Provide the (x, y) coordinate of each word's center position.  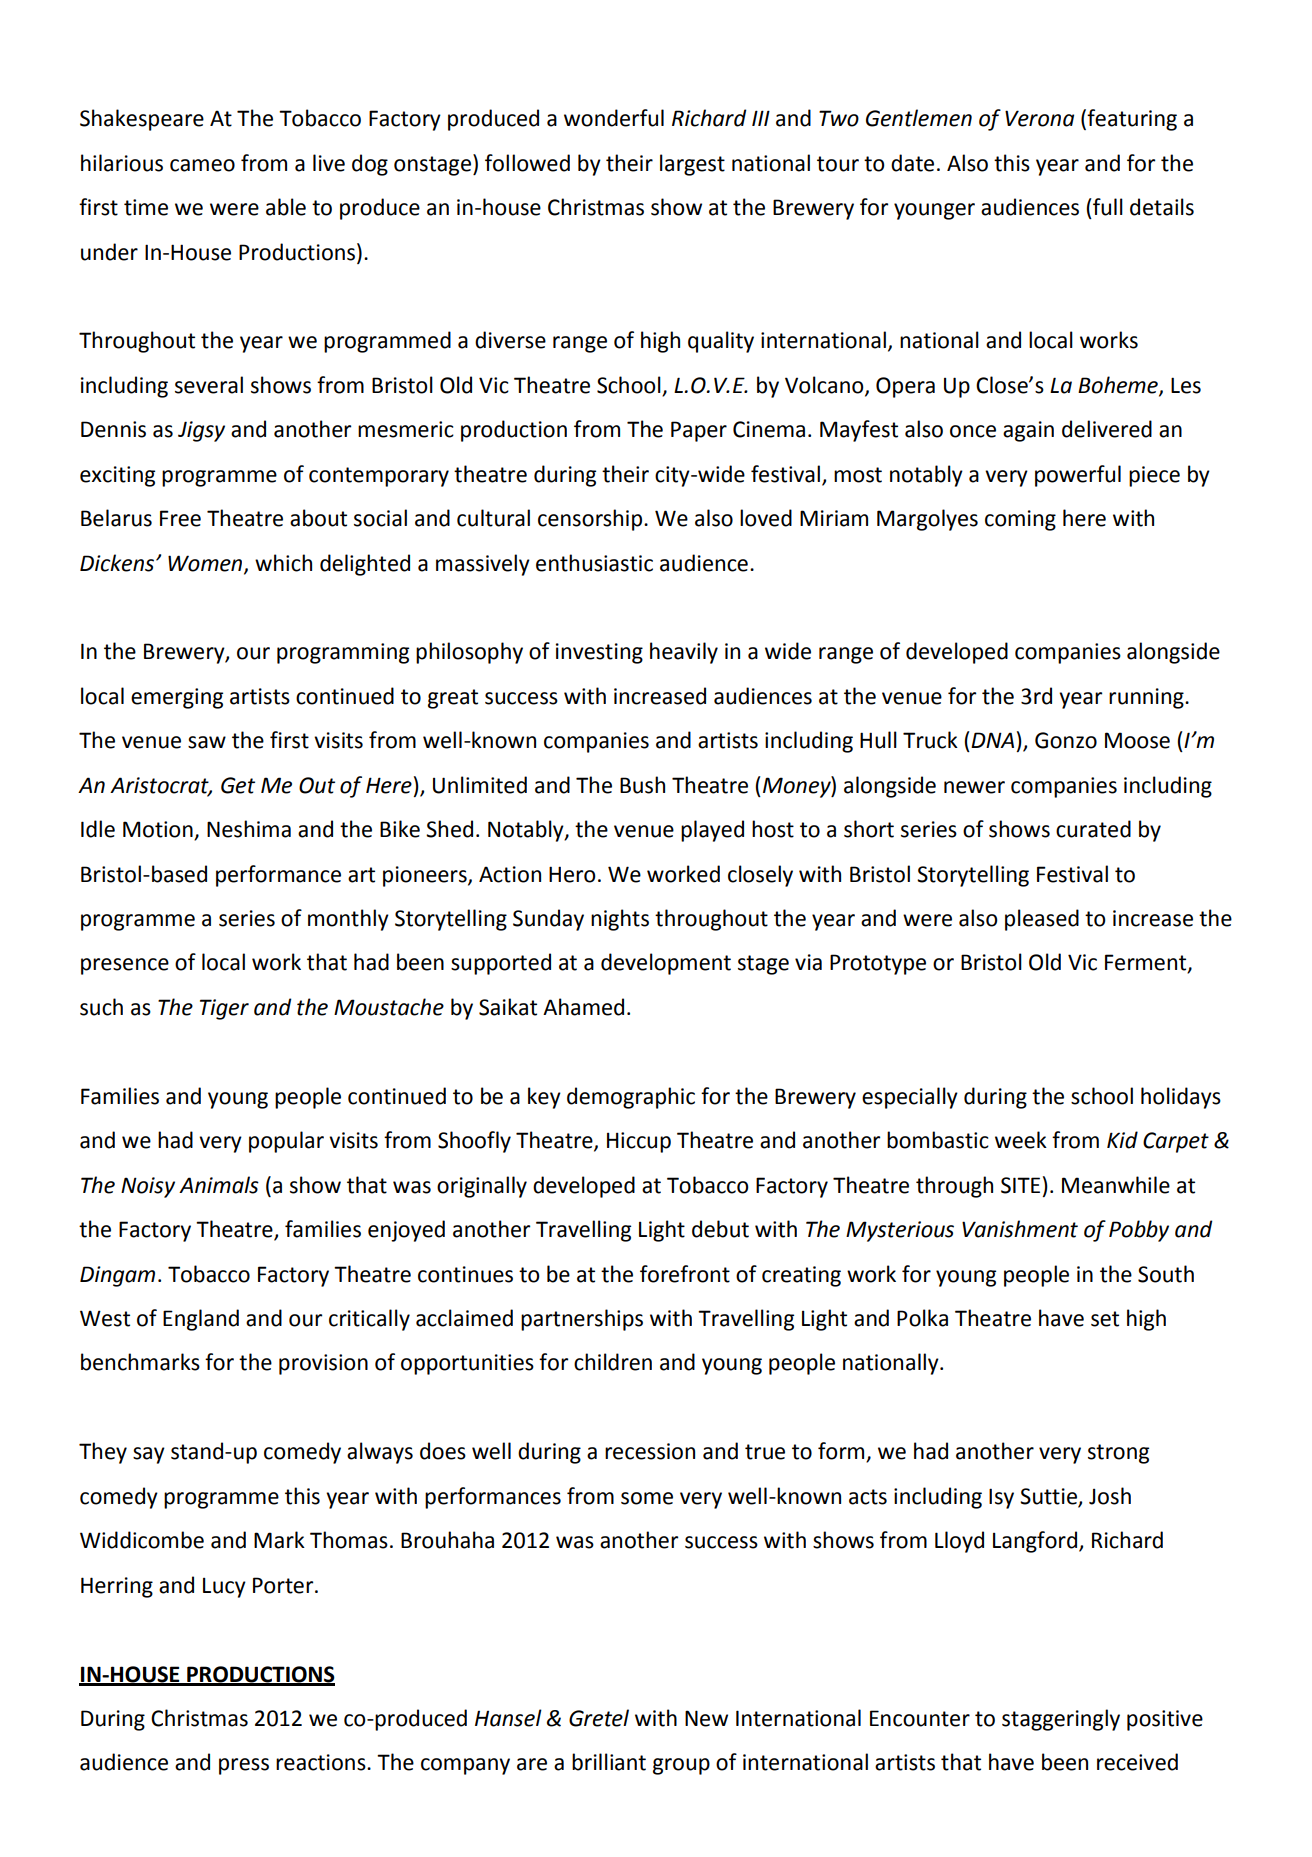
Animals (219, 1185)
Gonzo (1066, 740)
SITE (1020, 1185)
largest (692, 165)
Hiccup (639, 1142)
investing (599, 653)
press (244, 1766)
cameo (202, 165)
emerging (177, 698)
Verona (1039, 118)
